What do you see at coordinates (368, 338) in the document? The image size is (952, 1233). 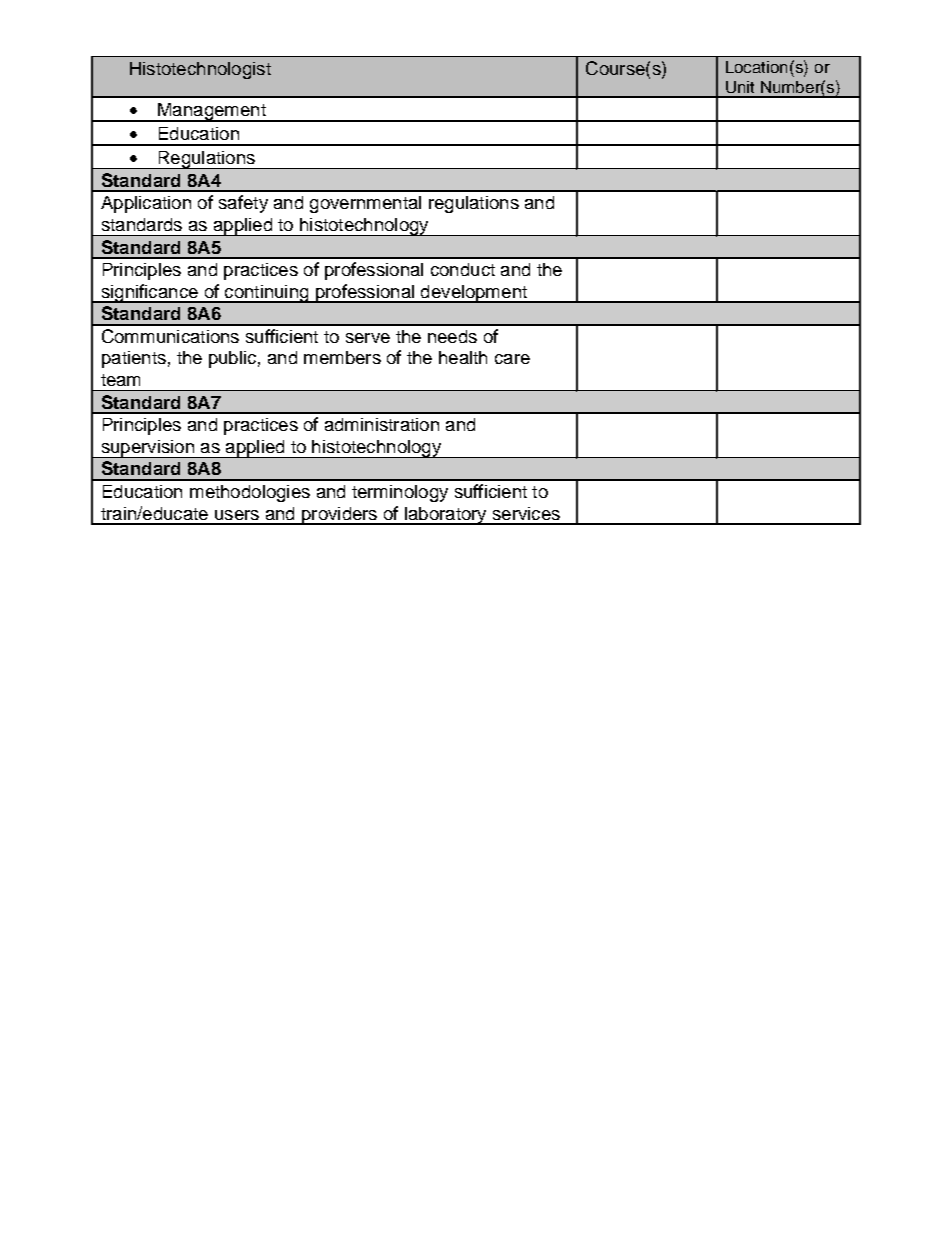 I see `serve` at bounding box center [368, 338].
